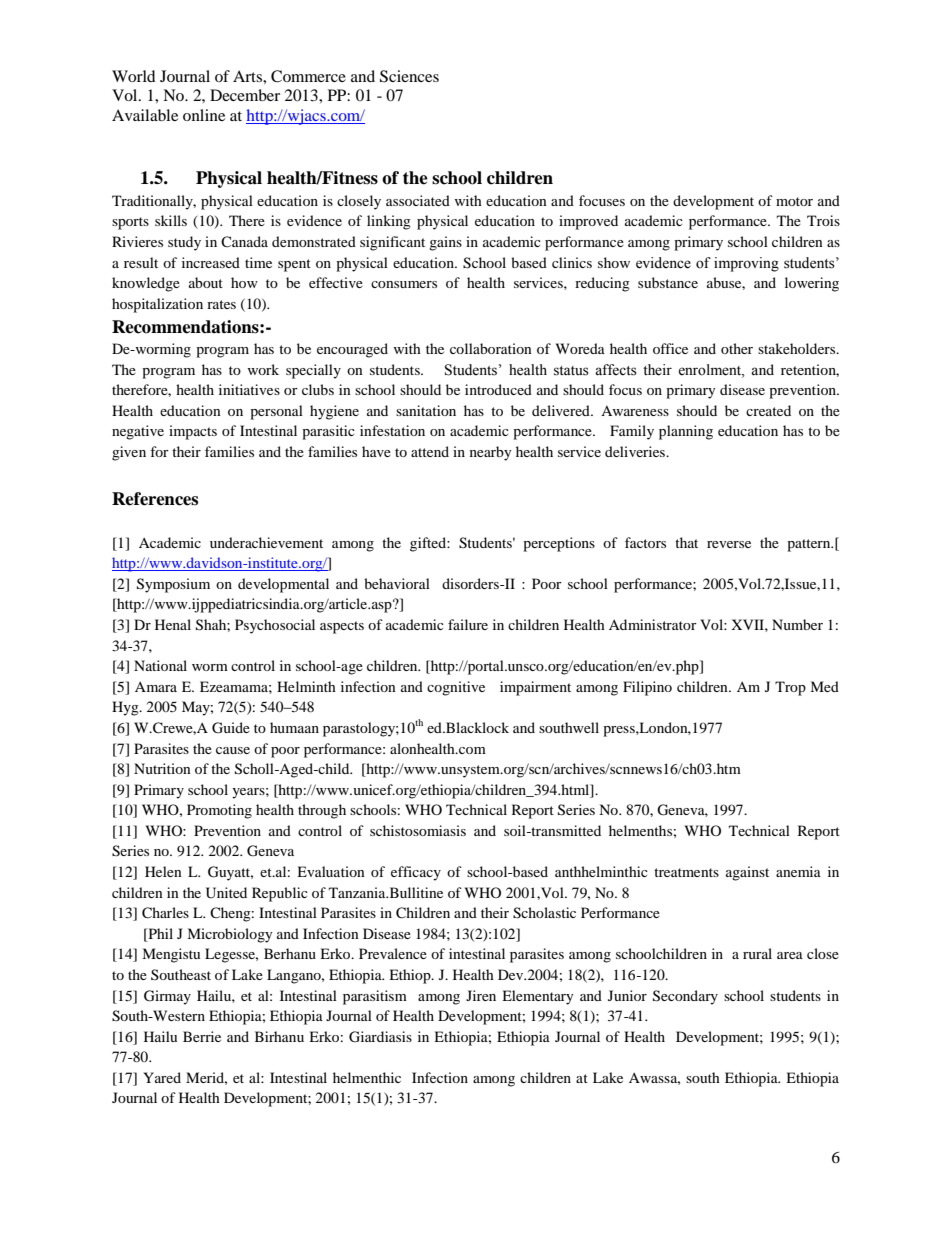 The height and width of the screenshot is (1233, 952). I want to click on Trop, so click(790, 688).
